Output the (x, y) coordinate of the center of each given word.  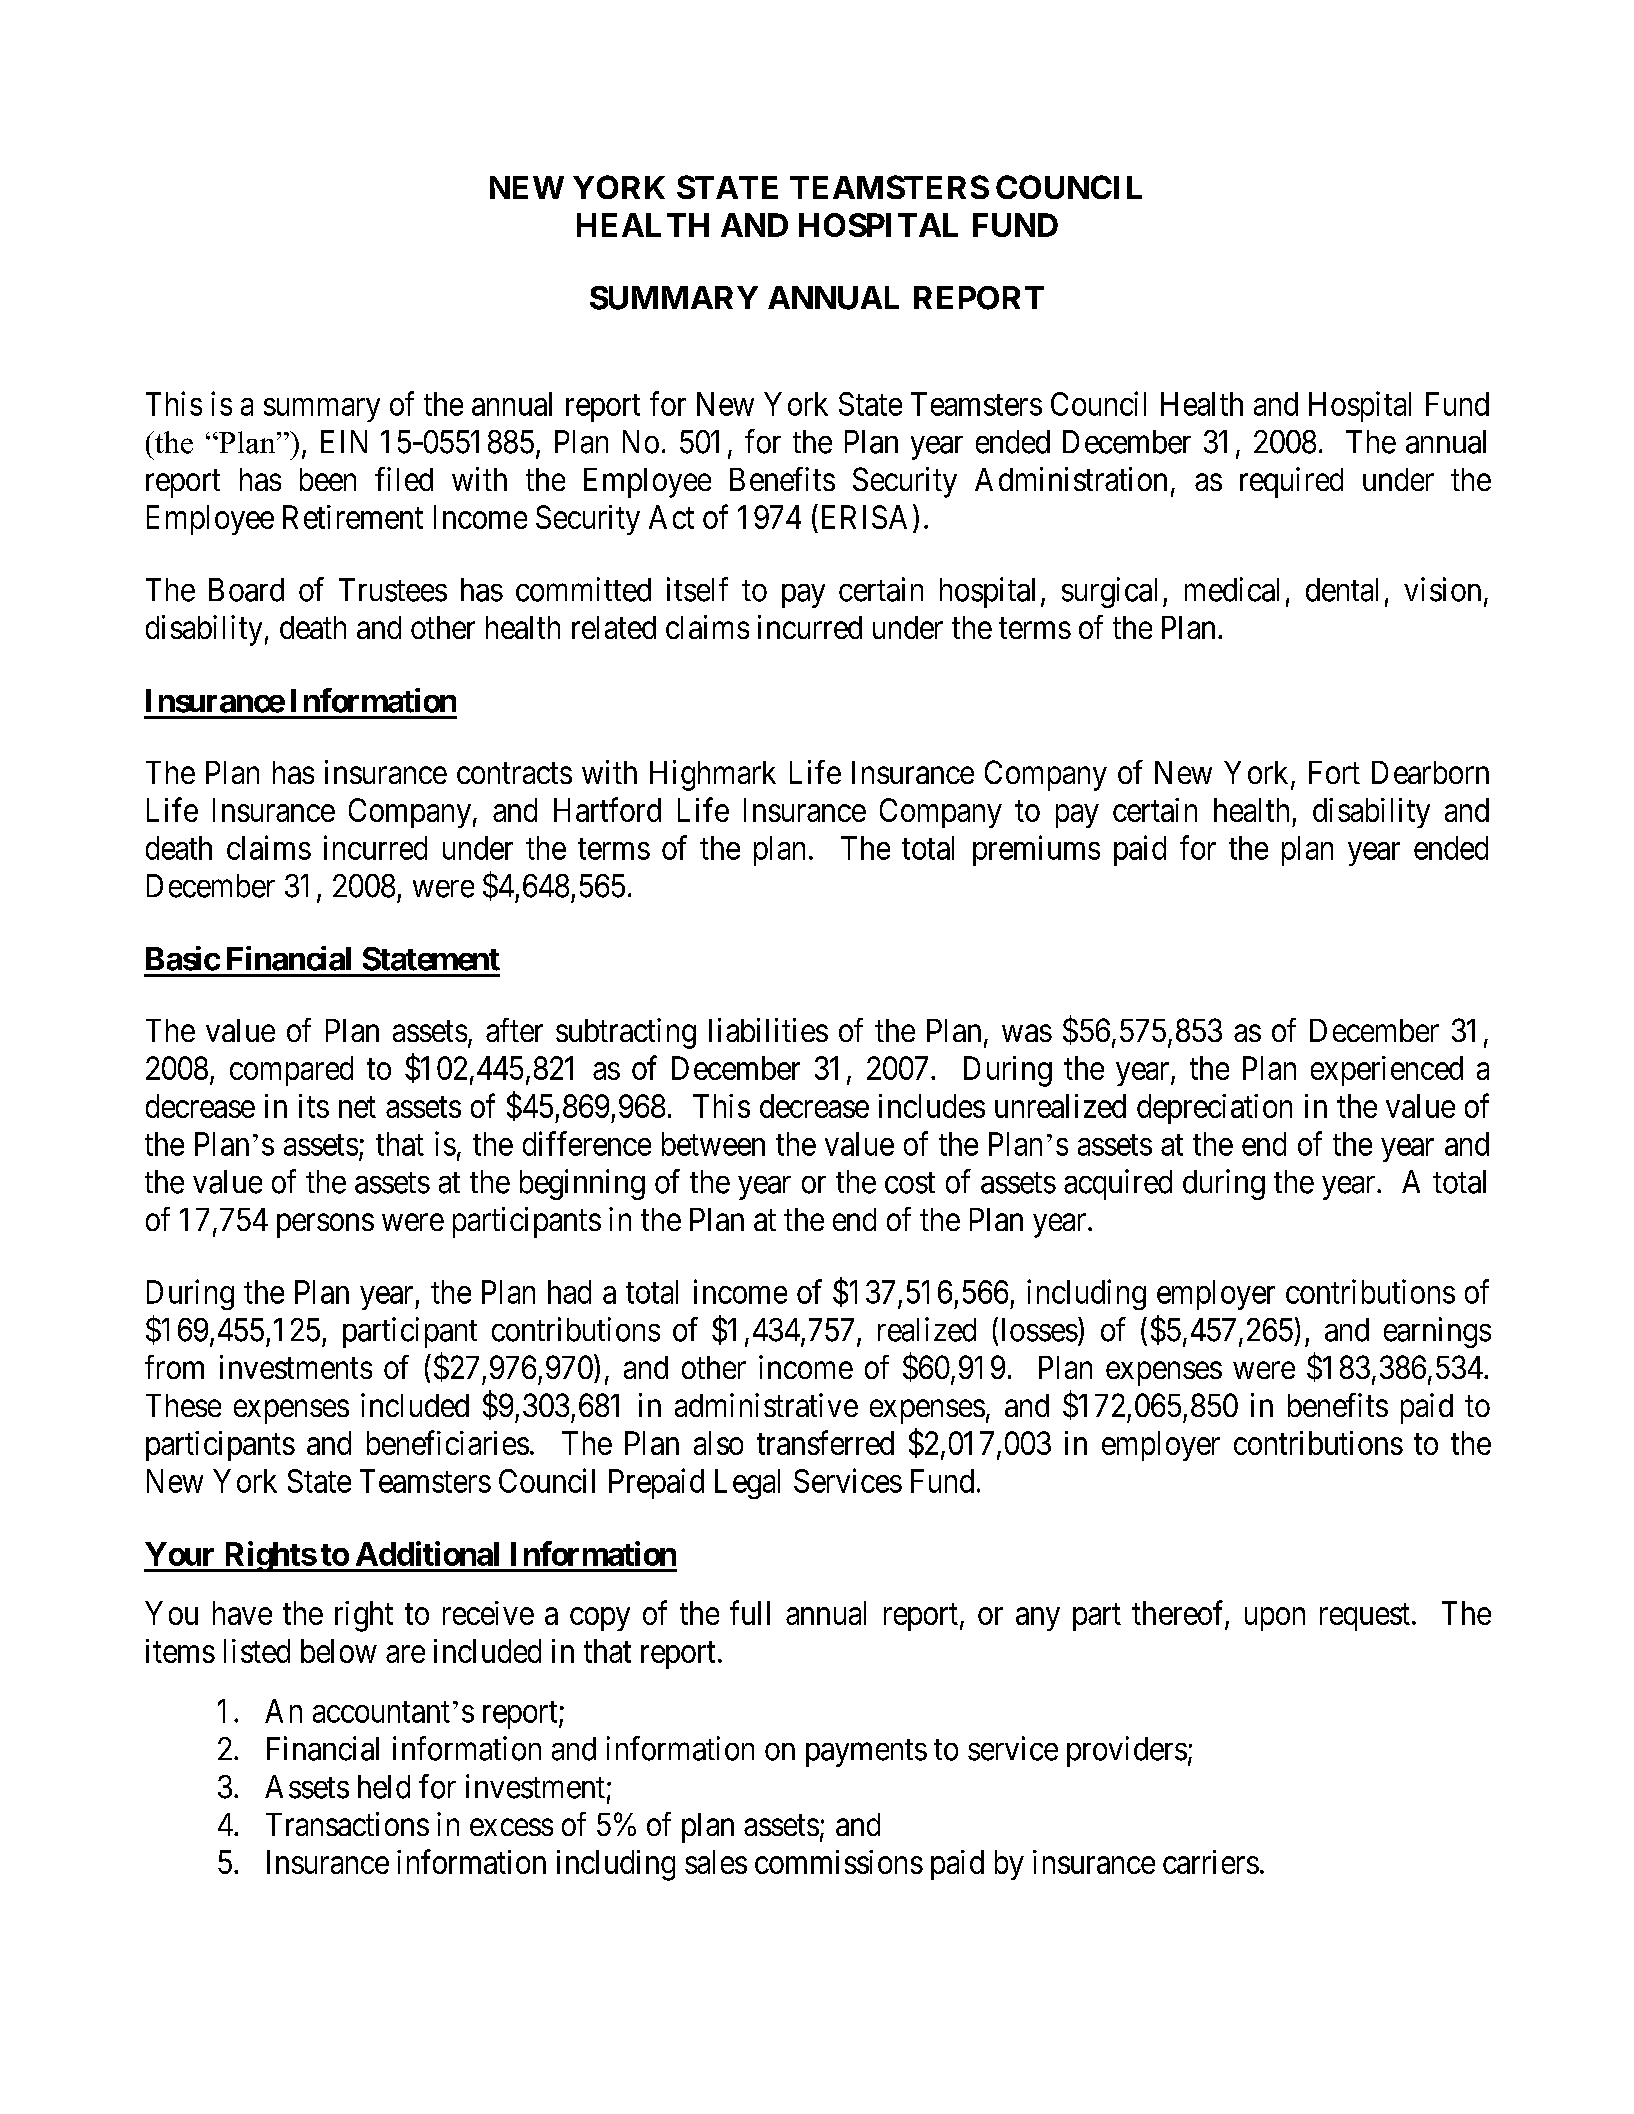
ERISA (864, 517)
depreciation (1214, 1109)
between (713, 1144)
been (328, 479)
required (1291, 482)
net (357, 1107)
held (384, 1787)
